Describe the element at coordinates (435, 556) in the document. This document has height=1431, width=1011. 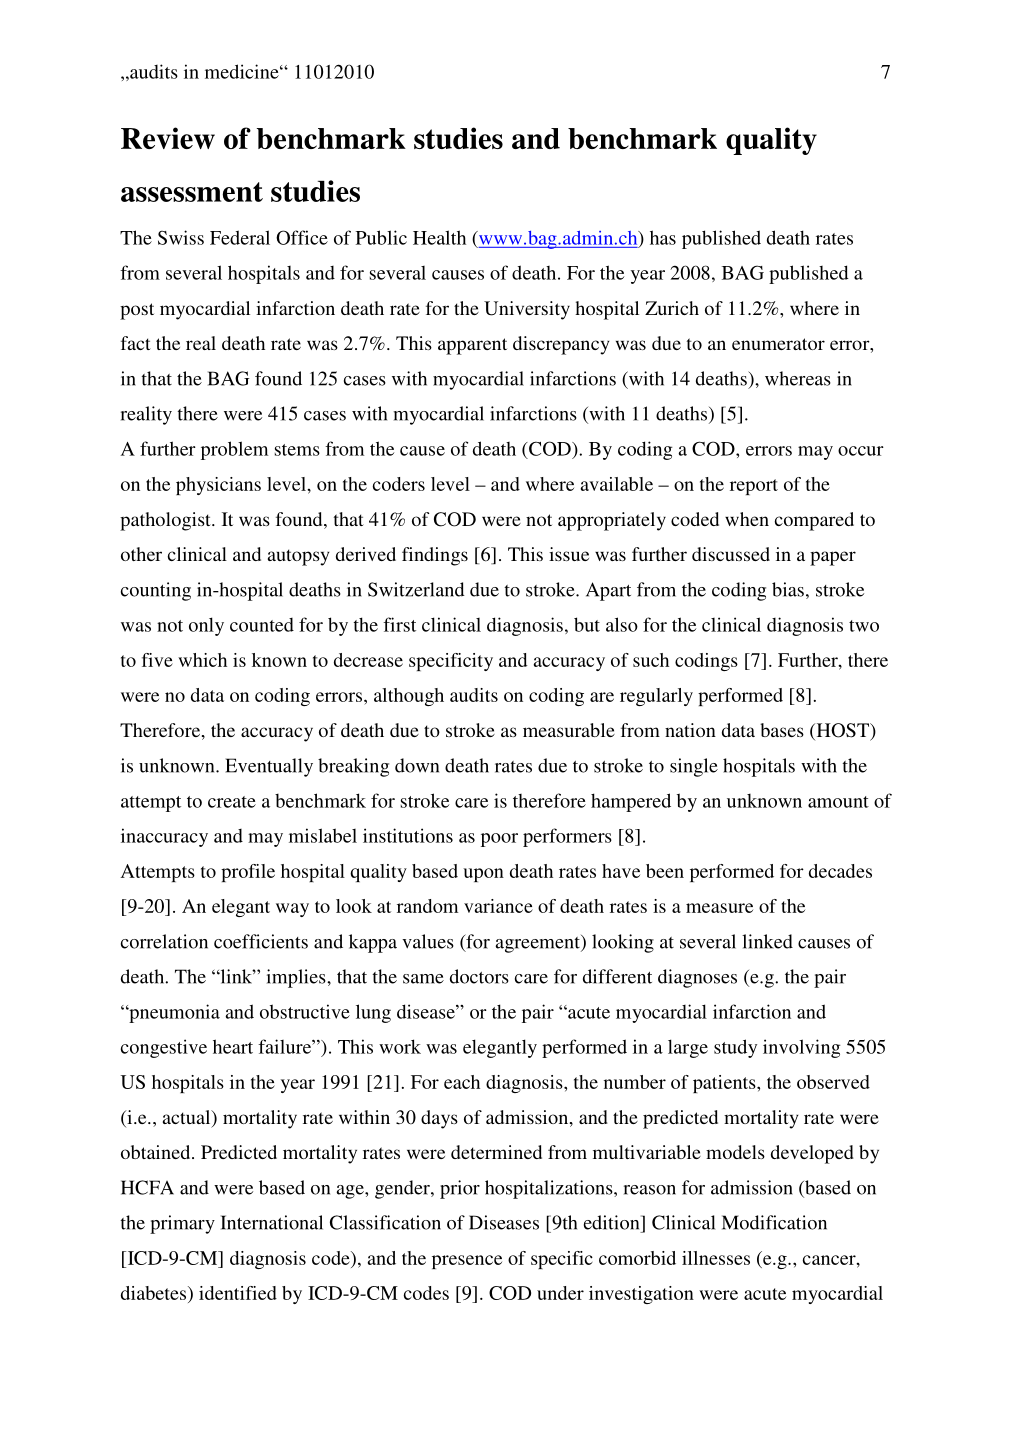
I see `findings` at that location.
